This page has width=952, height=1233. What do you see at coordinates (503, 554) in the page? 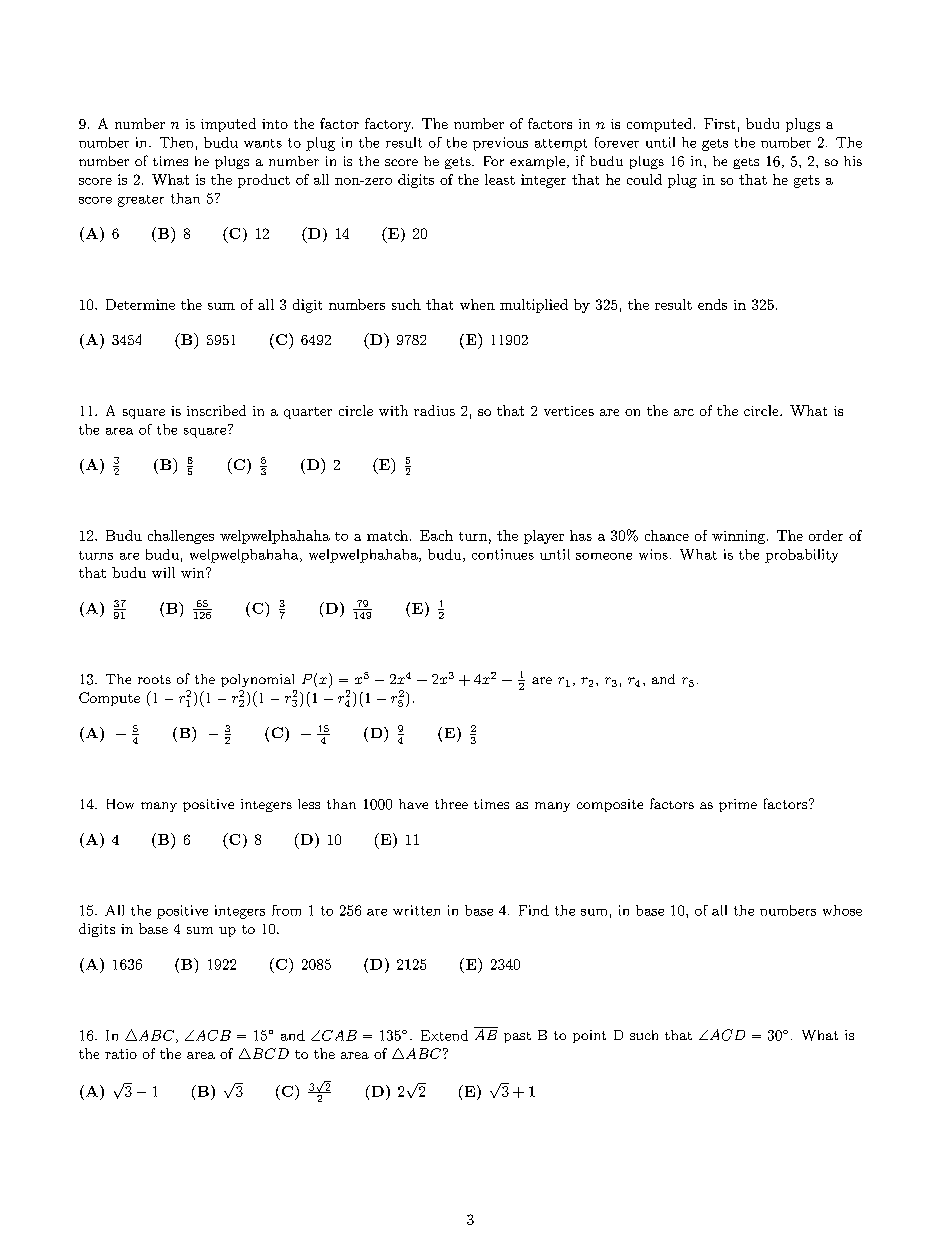
I see `continues` at bounding box center [503, 554].
